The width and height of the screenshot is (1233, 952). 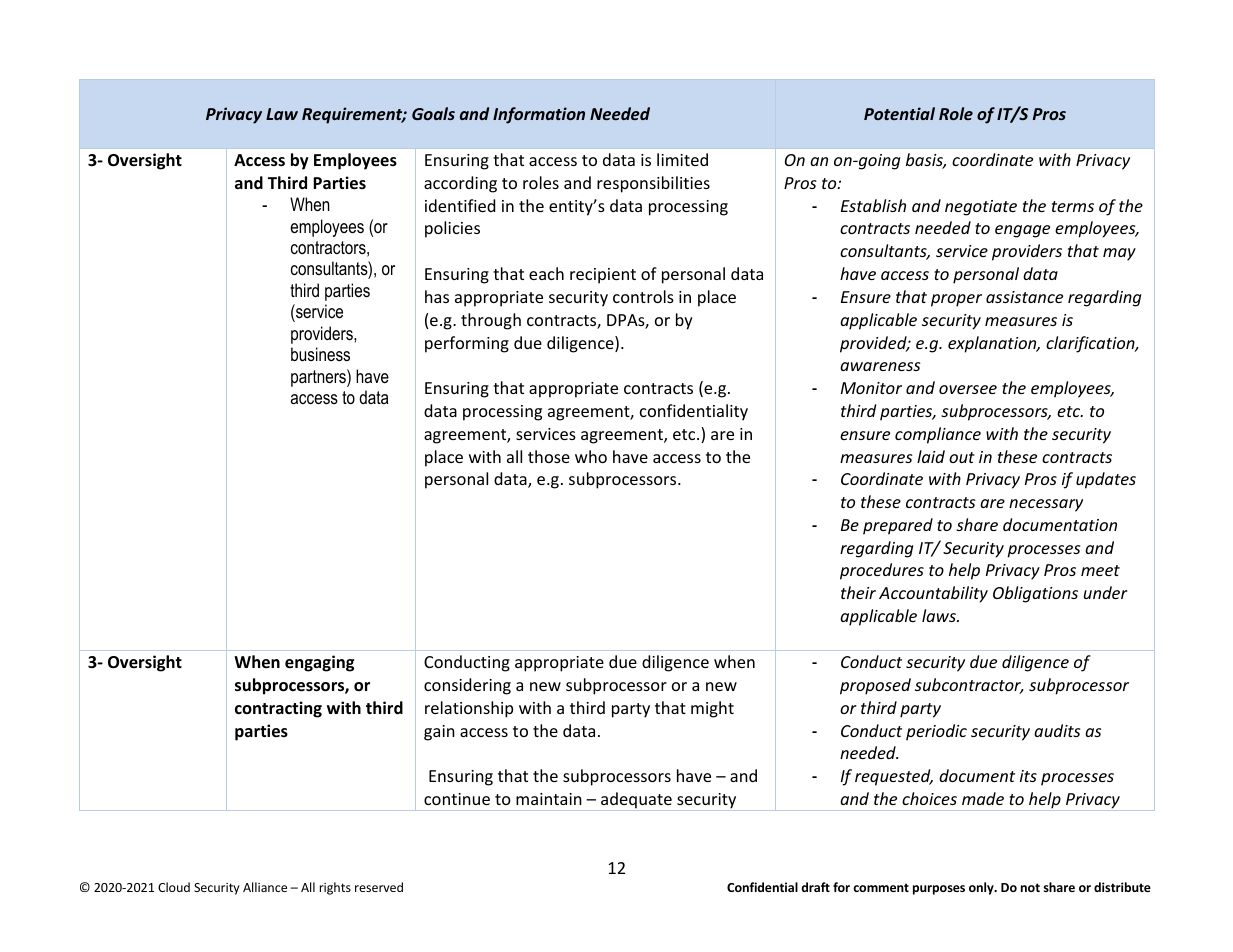 What do you see at coordinates (265, 887) in the screenshot?
I see `Alliance` at bounding box center [265, 887].
